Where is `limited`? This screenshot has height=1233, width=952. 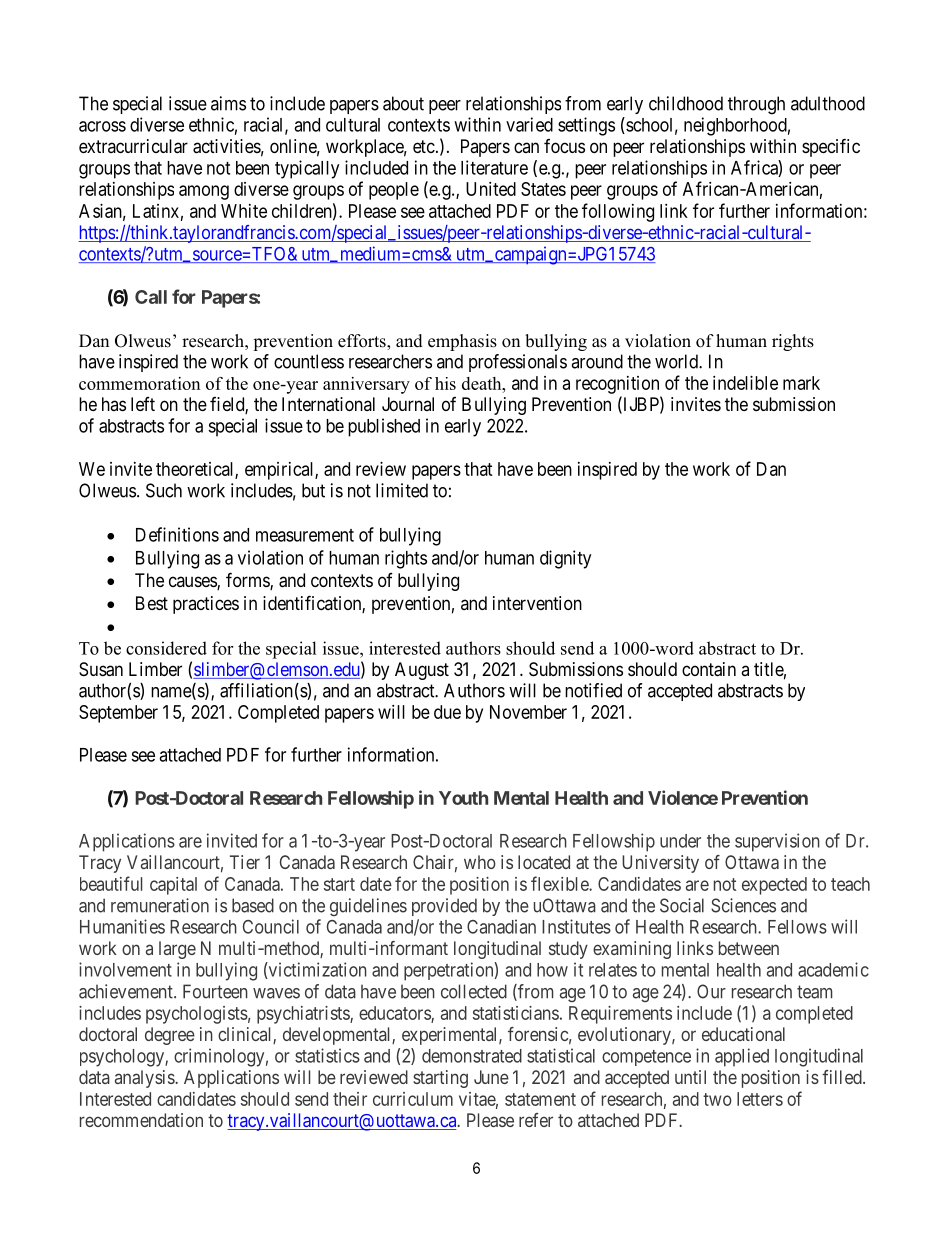 limited is located at coordinates (402, 490).
